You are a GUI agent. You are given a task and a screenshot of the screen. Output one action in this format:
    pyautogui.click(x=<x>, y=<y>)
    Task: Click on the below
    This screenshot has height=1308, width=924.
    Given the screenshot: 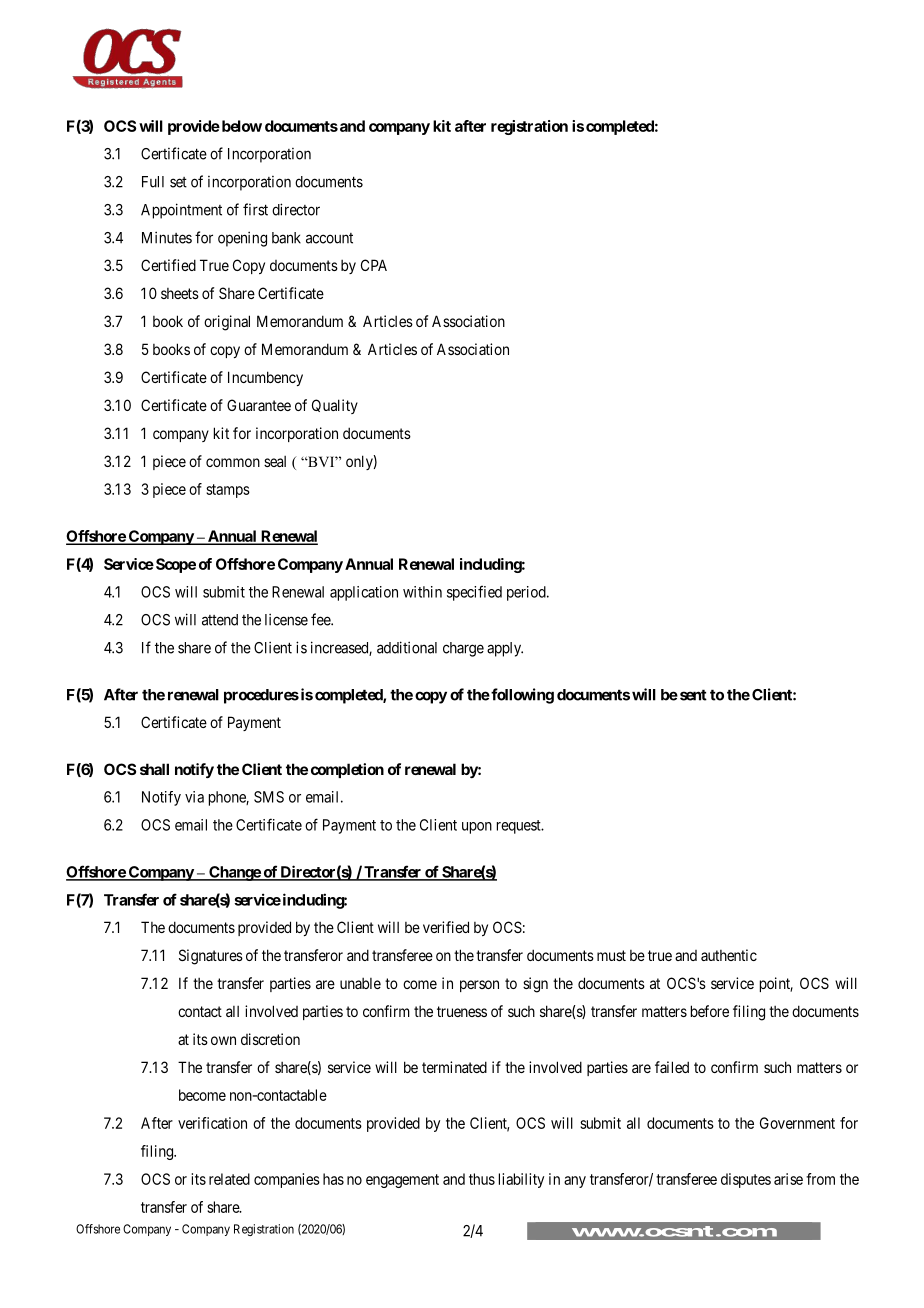 What is the action you would take?
    pyautogui.click(x=240, y=126)
